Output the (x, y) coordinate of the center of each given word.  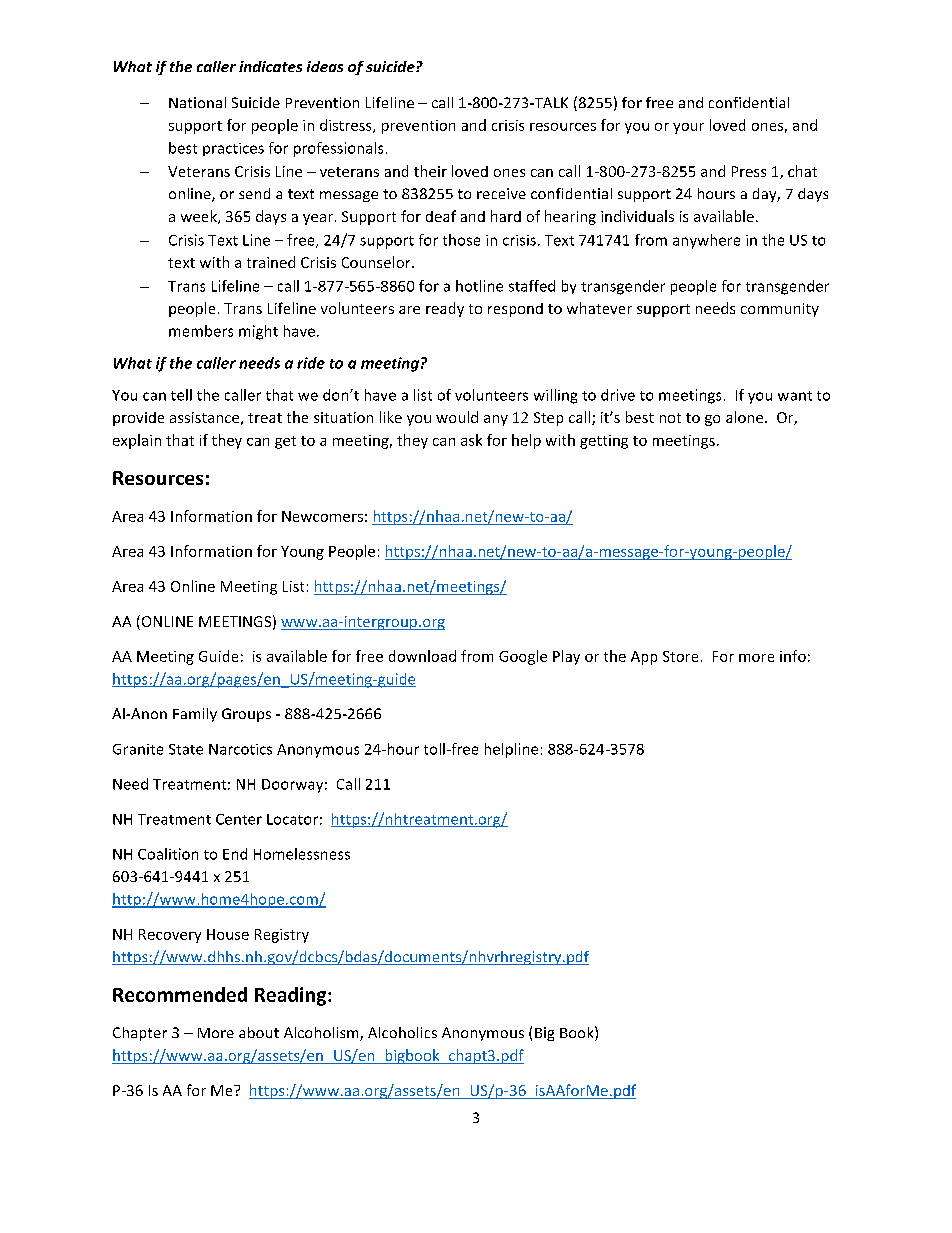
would (457, 417)
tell (181, 395)
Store (680, 656)
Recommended (180, 994)
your (688, 128)
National (197, 102)
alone (746, 417)
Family (195, 715)
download (422, 656)
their (430, 171)
